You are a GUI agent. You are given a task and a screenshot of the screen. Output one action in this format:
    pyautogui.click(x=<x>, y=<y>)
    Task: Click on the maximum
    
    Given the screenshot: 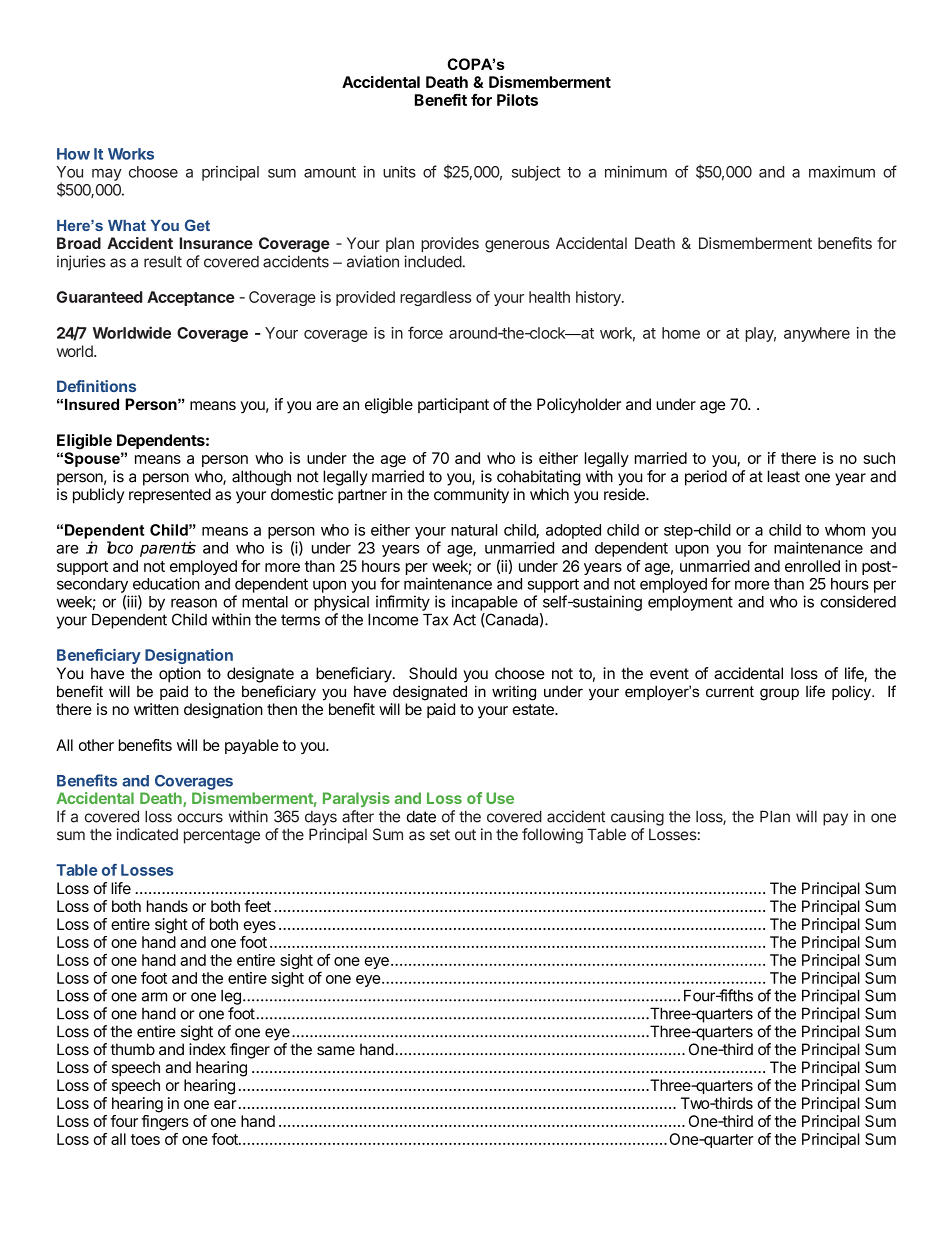 What is the action you would take?
    pyautogui.click(x=842, y=172)
